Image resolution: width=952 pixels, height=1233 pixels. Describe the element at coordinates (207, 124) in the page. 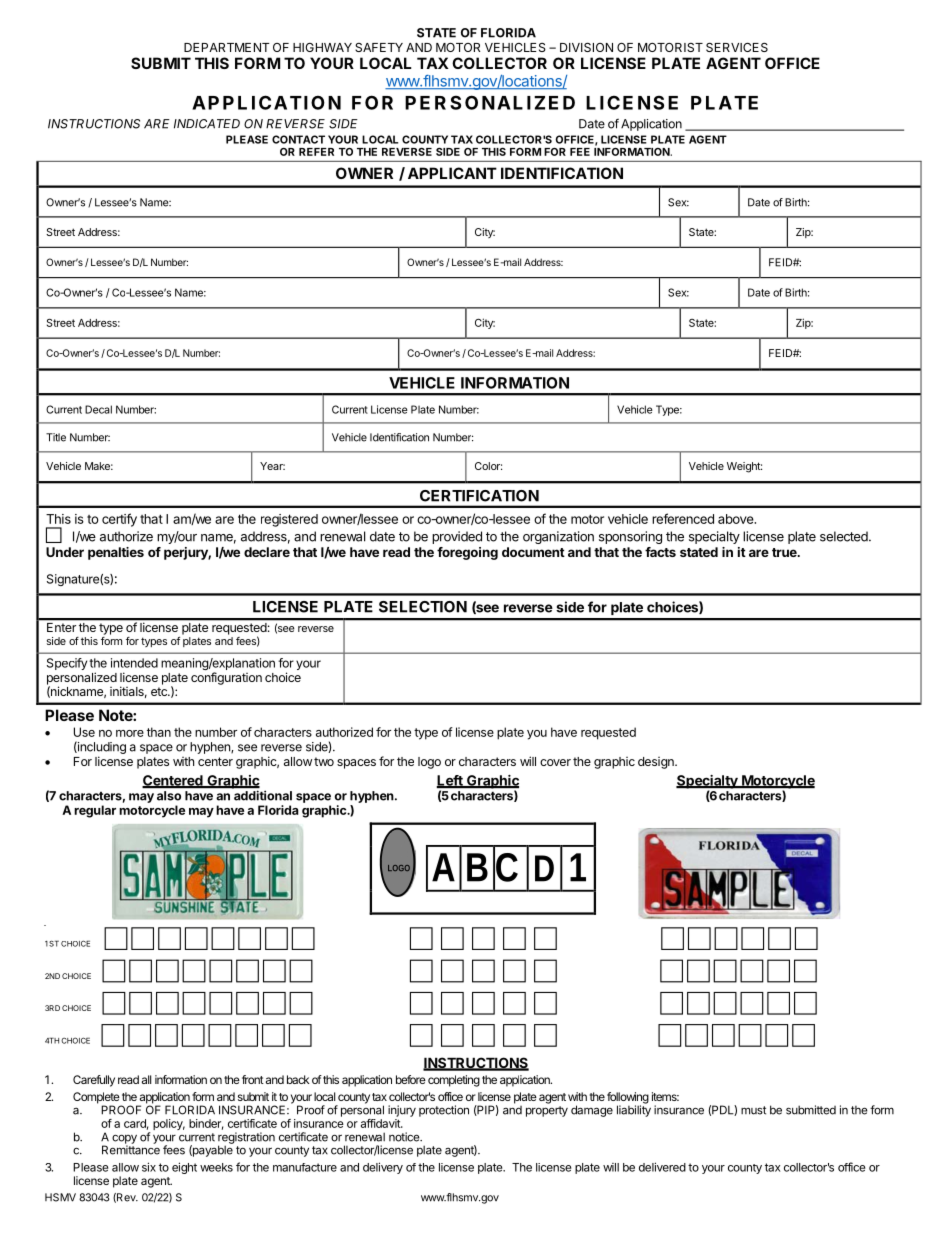

I see `INDICATED` at that location.
